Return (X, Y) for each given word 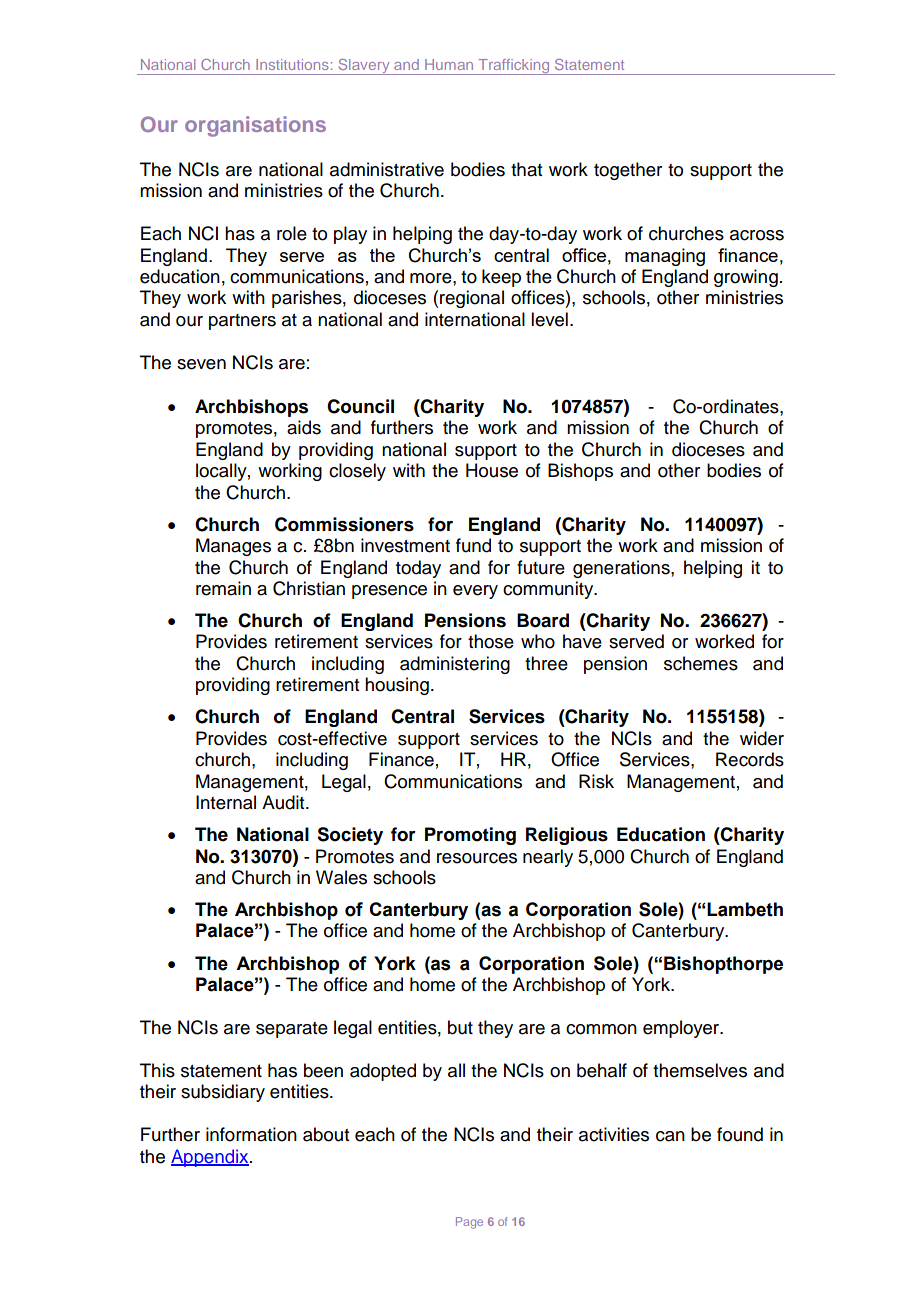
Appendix (211, 1158)
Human (449, 64)
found (740, 1134)
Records (750, 759)
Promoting (470, 836)
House (492, 470)
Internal (226, 802)
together (628, 171)
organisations (255, 126)
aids (304, 427)
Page (469, 1223)
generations (622, 569)
